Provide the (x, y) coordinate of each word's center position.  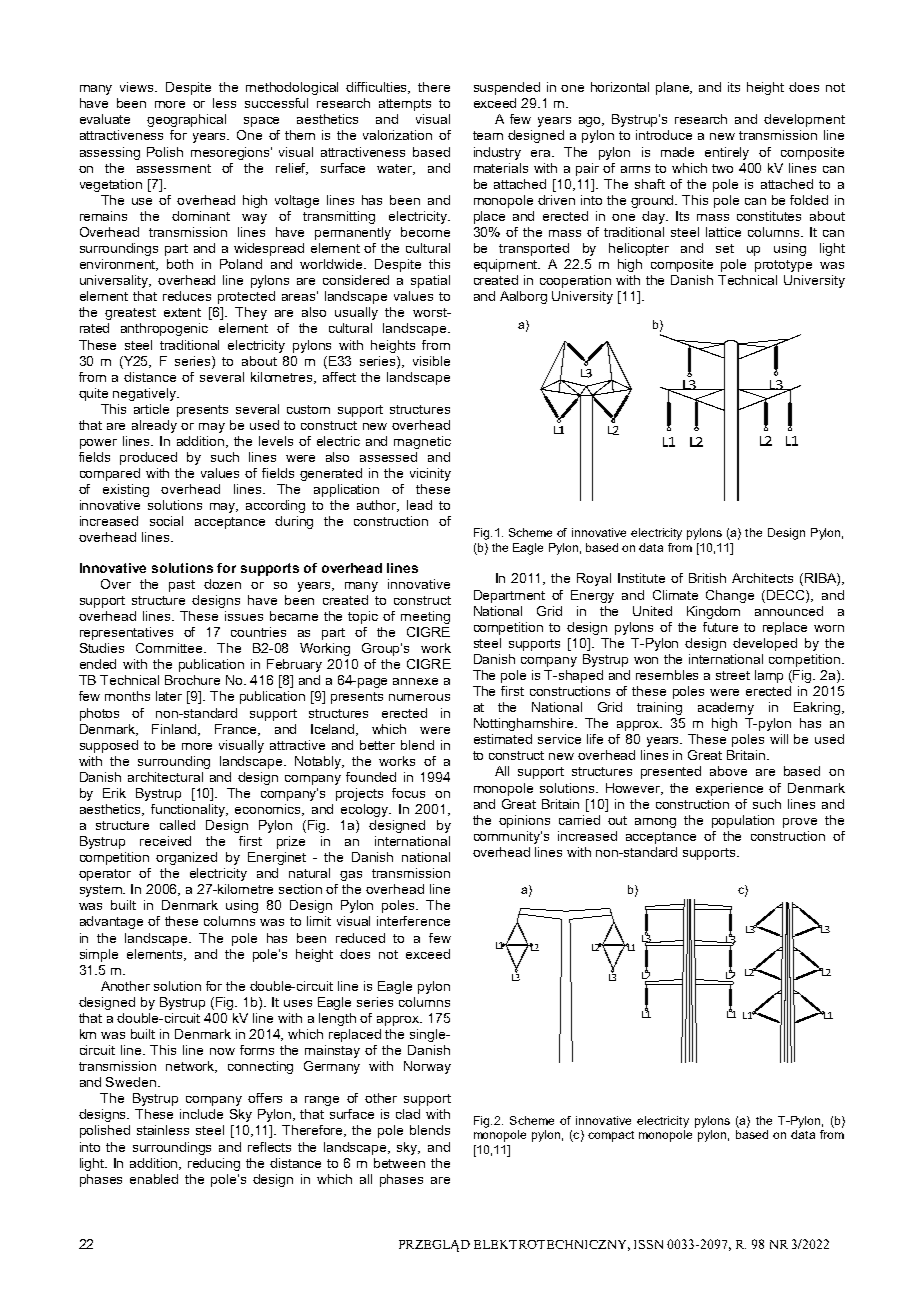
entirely (727, 153)
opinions (524, 821)
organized (186, 858)
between (399, 1163)
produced (148, 458)
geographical (186, 120)
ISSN (648, 1244)
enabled (154, 1179)
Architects (762, 578)
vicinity (430, 474)
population (743, 821)
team (488, 135)
